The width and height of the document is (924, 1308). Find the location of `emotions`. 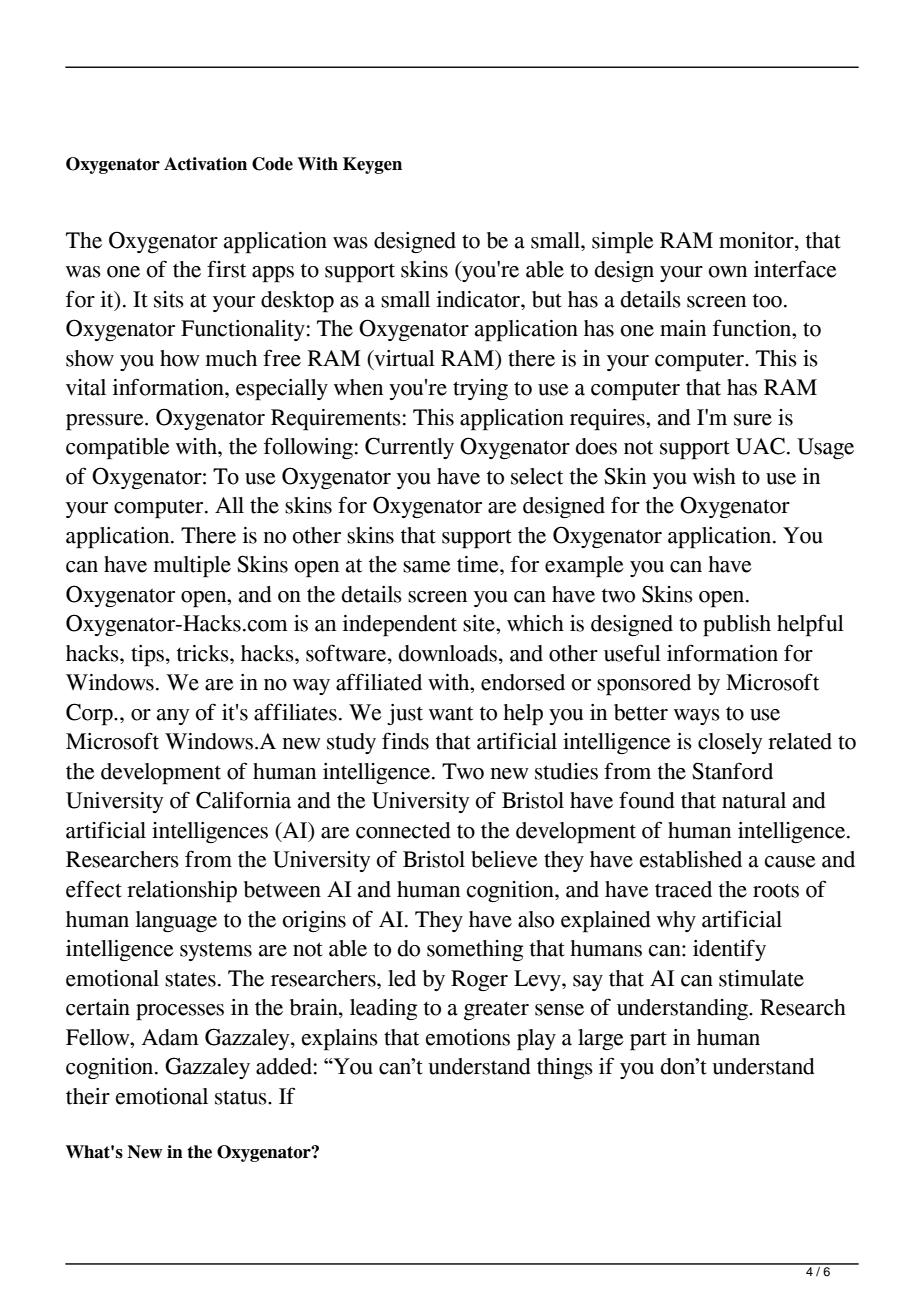

emotions is located at coordinates (468, 1037).
